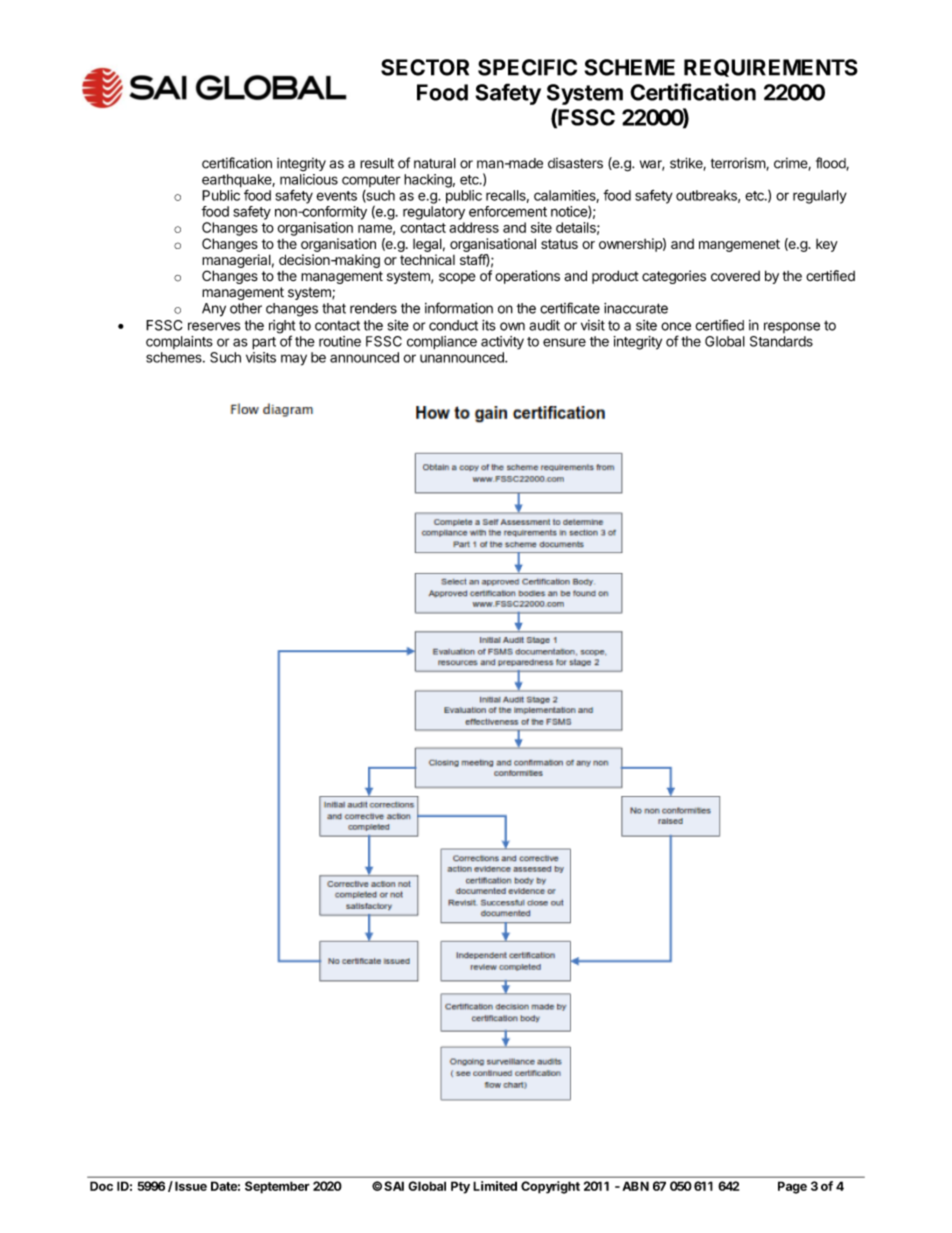 This document has width=952, height=1233. What do you see at coordinates (425, 67) in the document?
I see `SECTOR` at bounding box center [425, 67].
